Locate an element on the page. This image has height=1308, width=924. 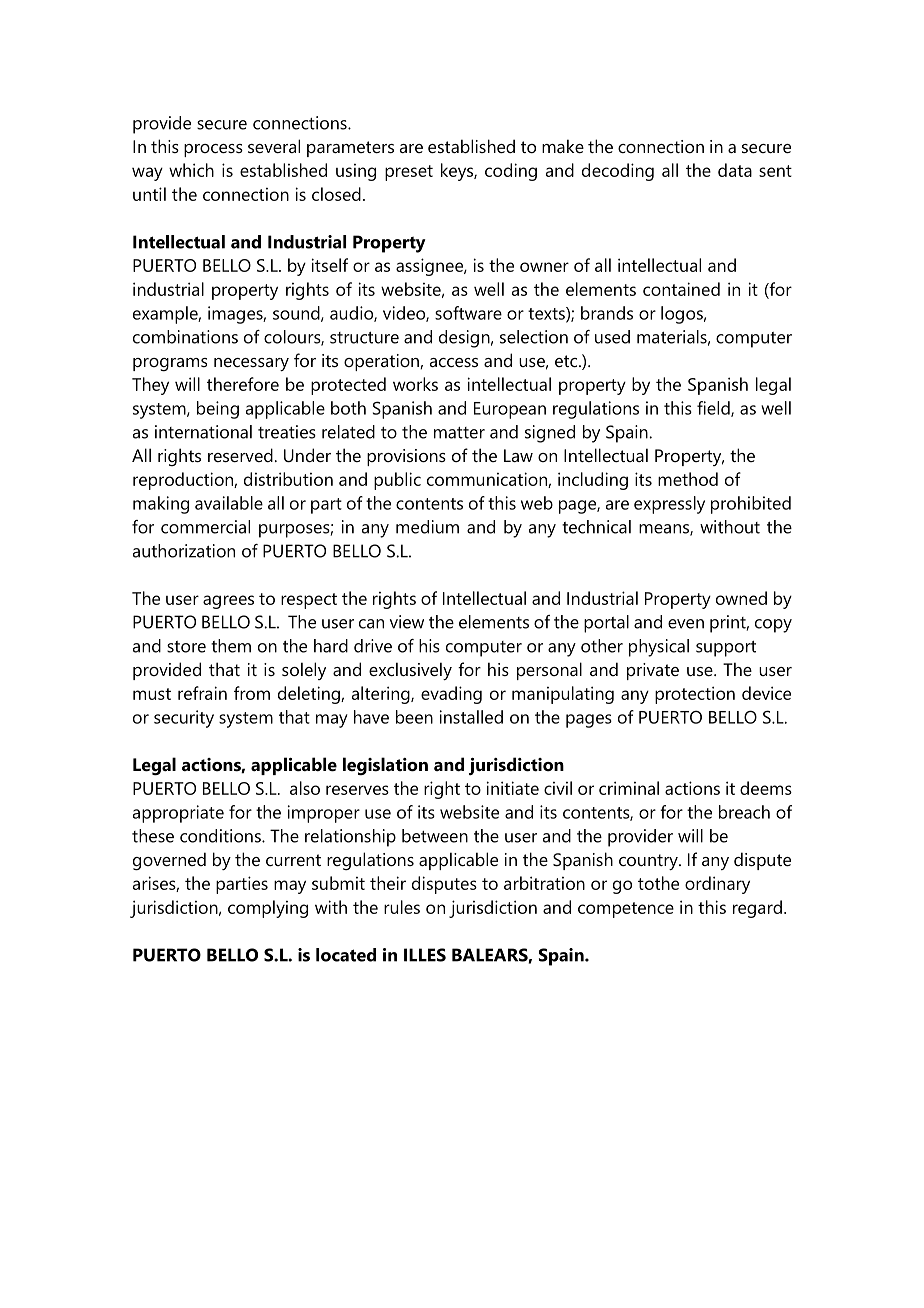
regard is located at coordinates (757, 909).
